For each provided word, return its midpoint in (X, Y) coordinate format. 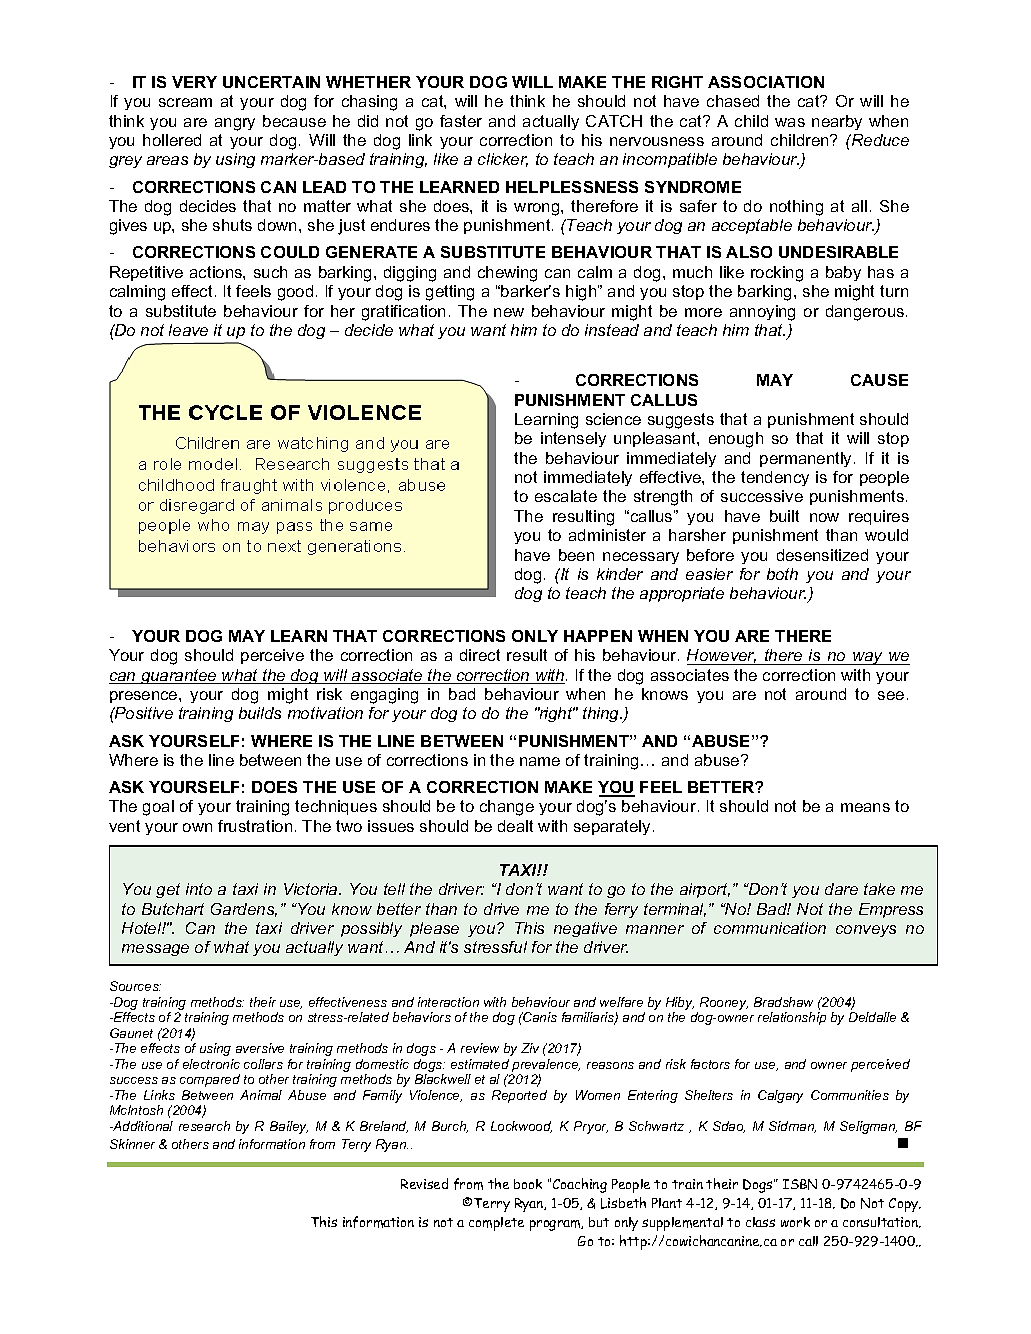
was (790, 122)
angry (235, 124)
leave (188, 330)
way (868, 658)
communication (770, 928)
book (528, 1184)
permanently (807, 459)
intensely (573, 439)
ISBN (800, 1184)
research (204, 1126)
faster (461, 121)
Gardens (244, 910)
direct (480, 655)
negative (585, 929)
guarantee (179, 676)
